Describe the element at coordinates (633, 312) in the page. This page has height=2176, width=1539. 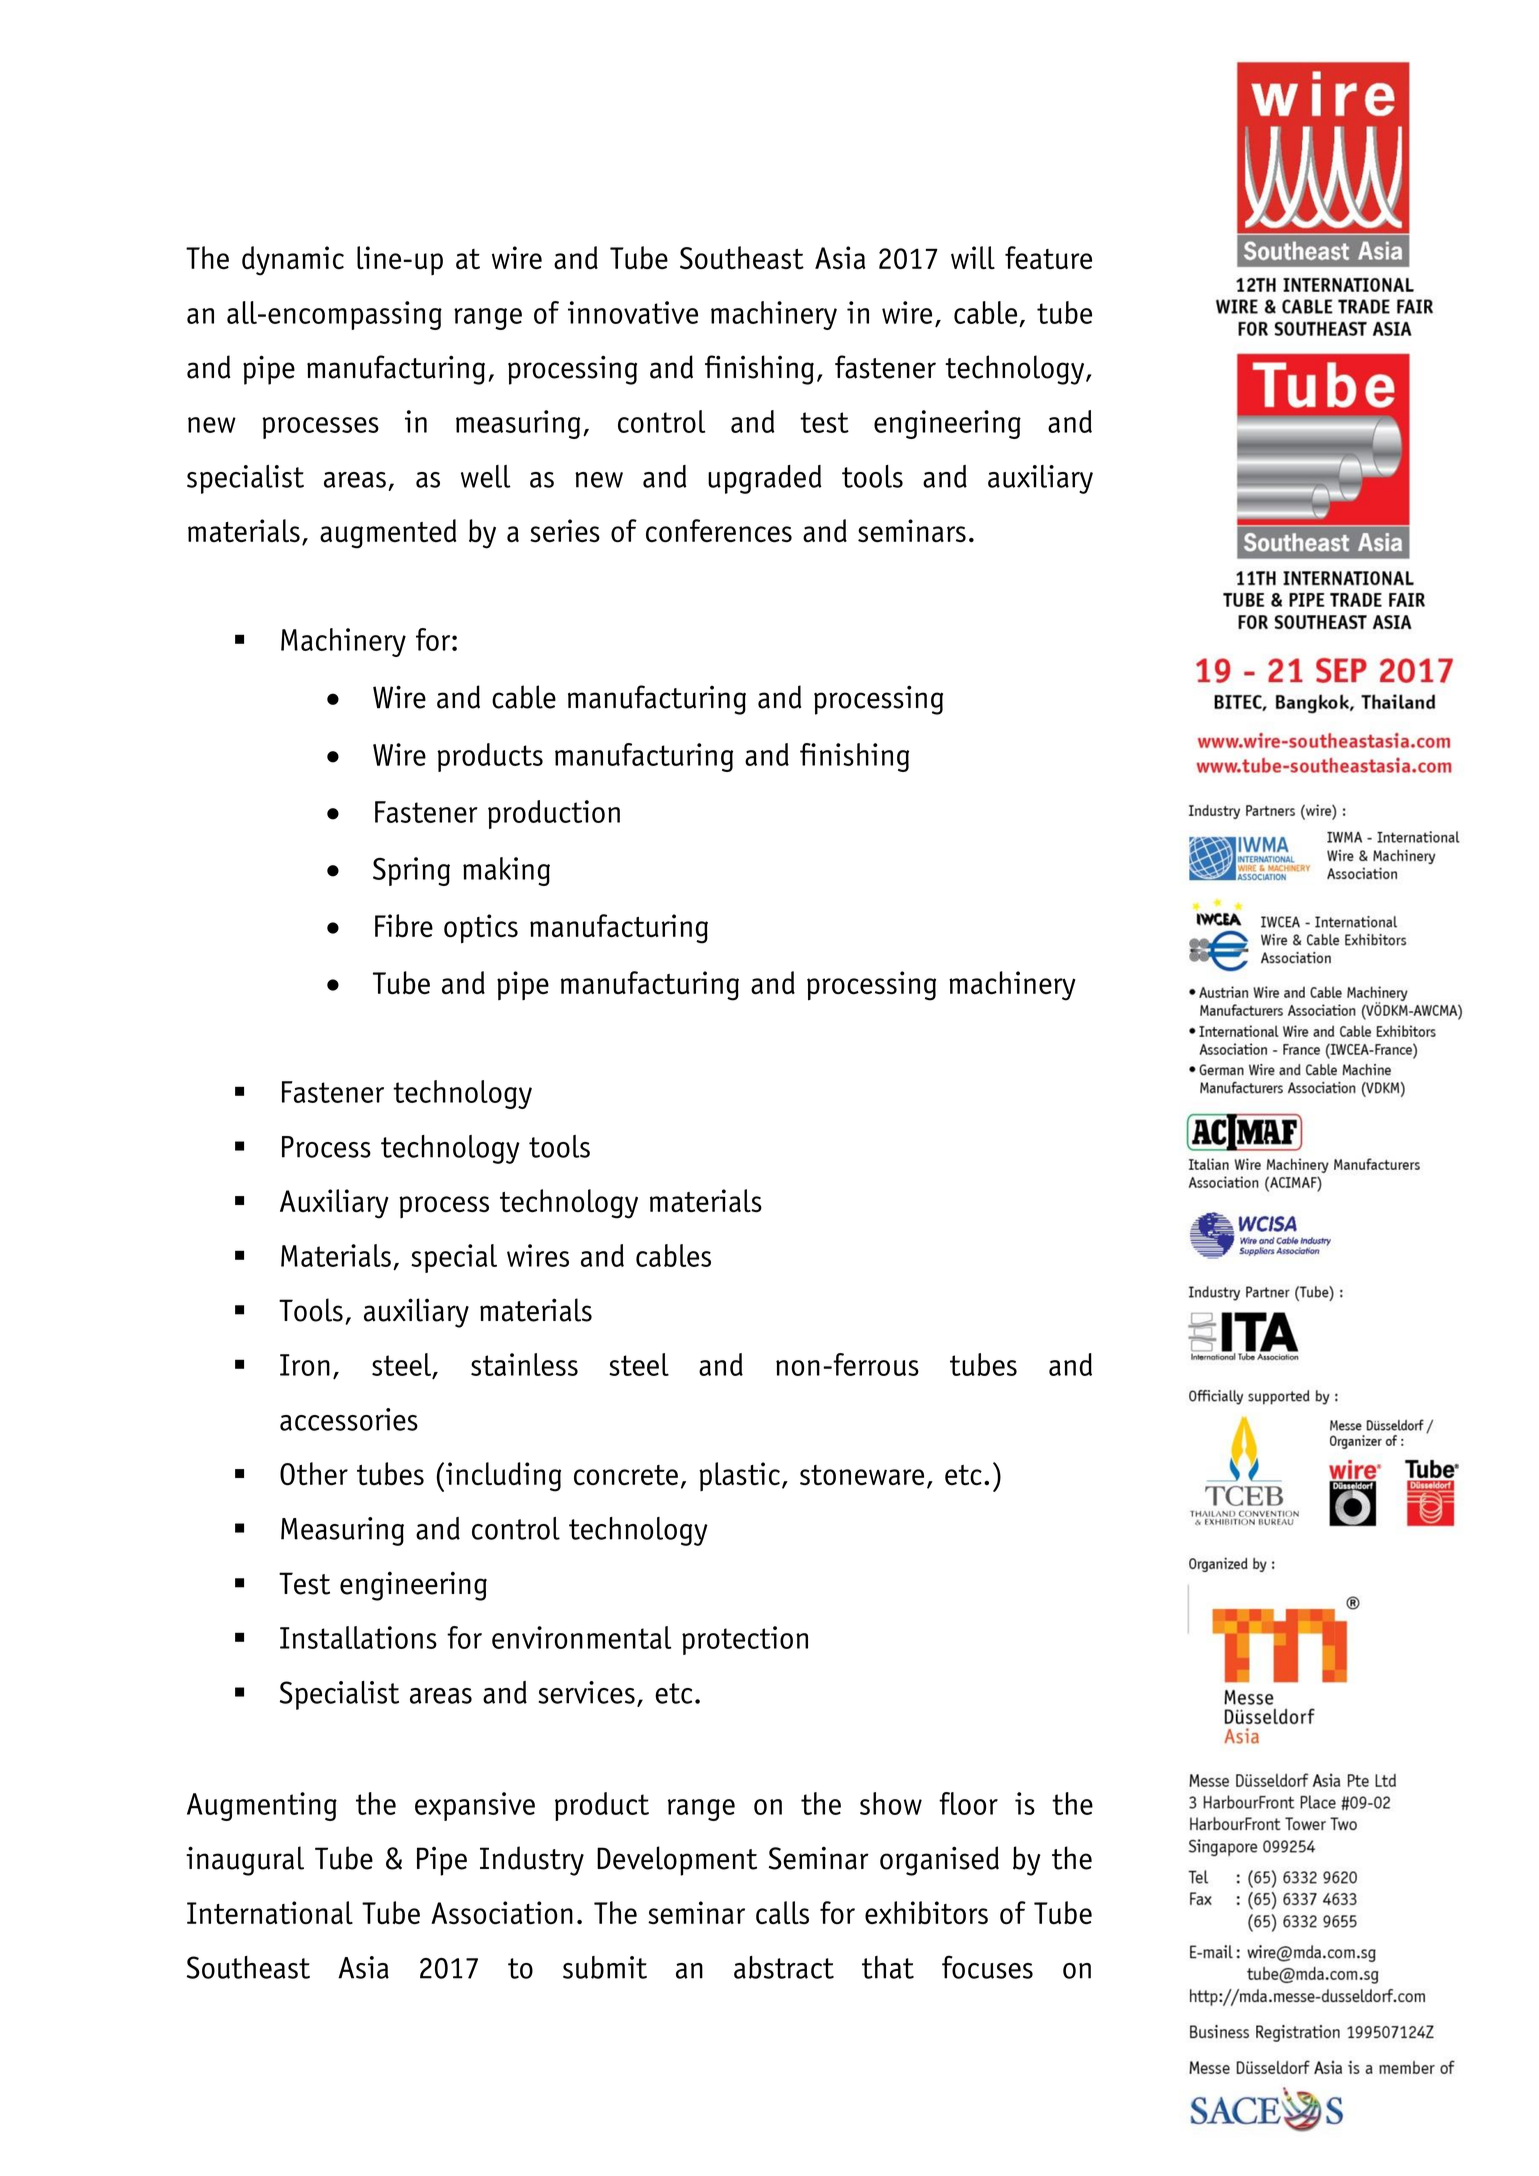
I see `innovative` at that location.
